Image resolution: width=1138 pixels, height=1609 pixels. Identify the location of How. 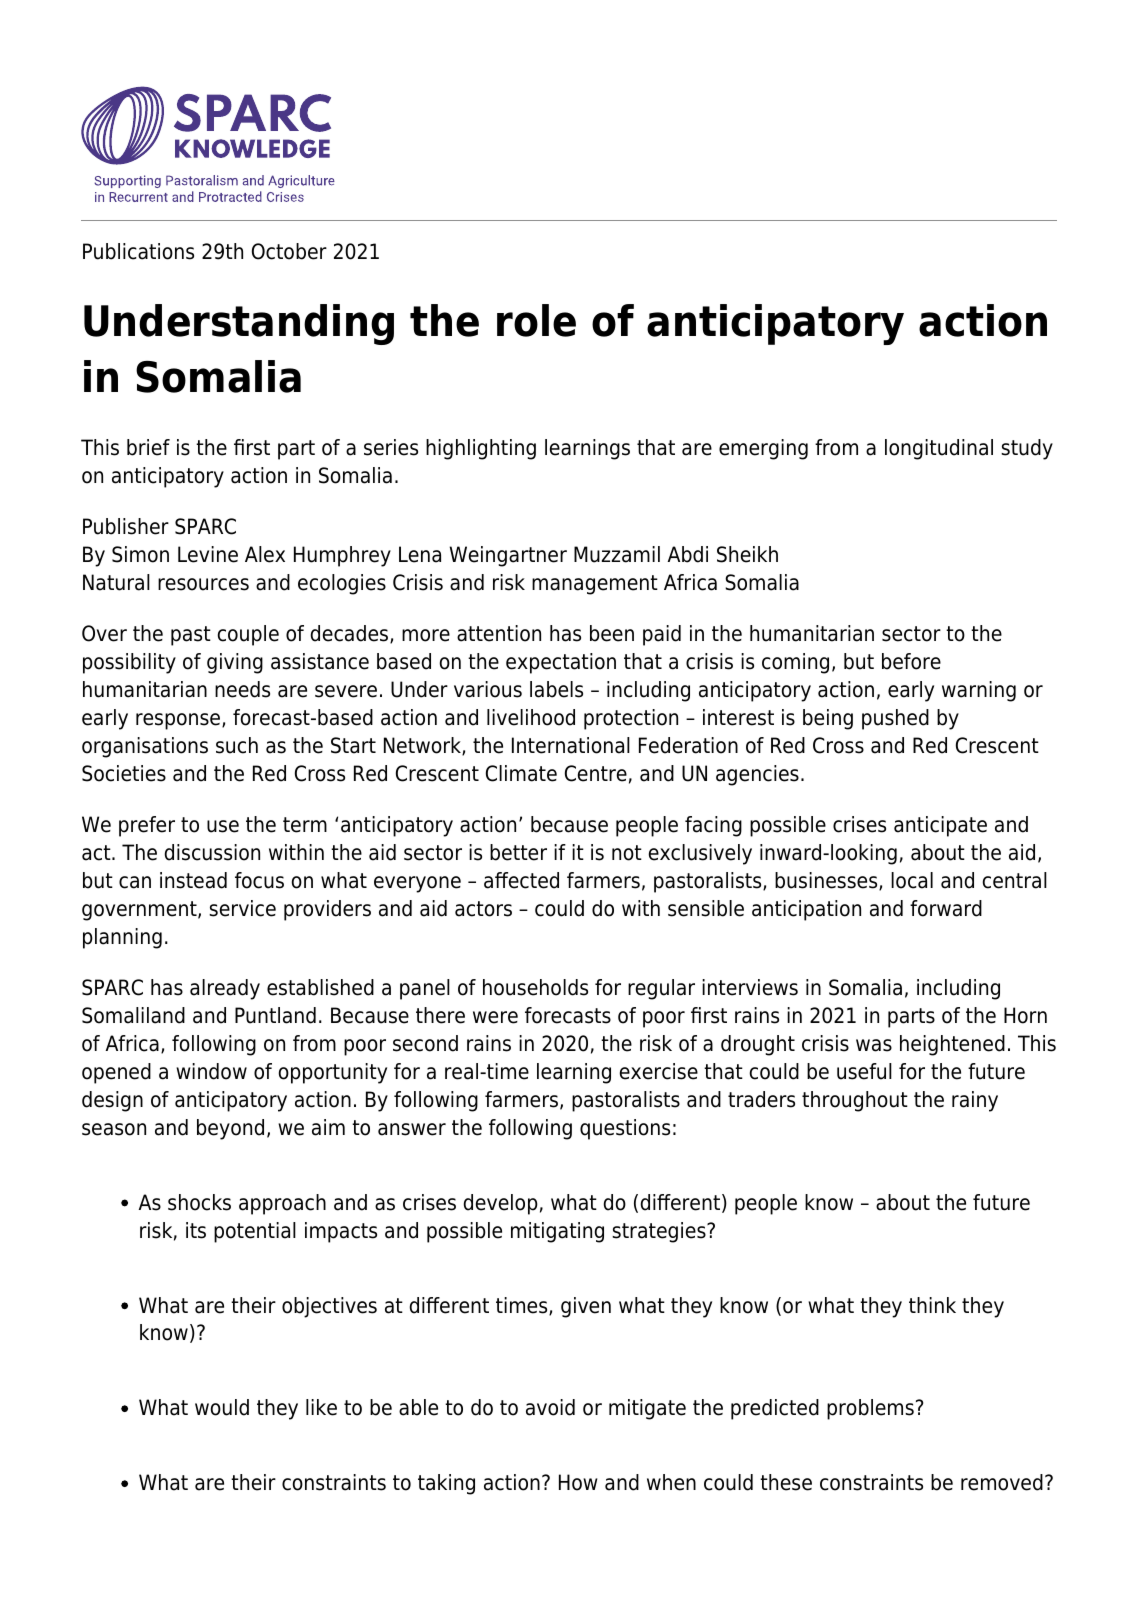
(578, 1482).
